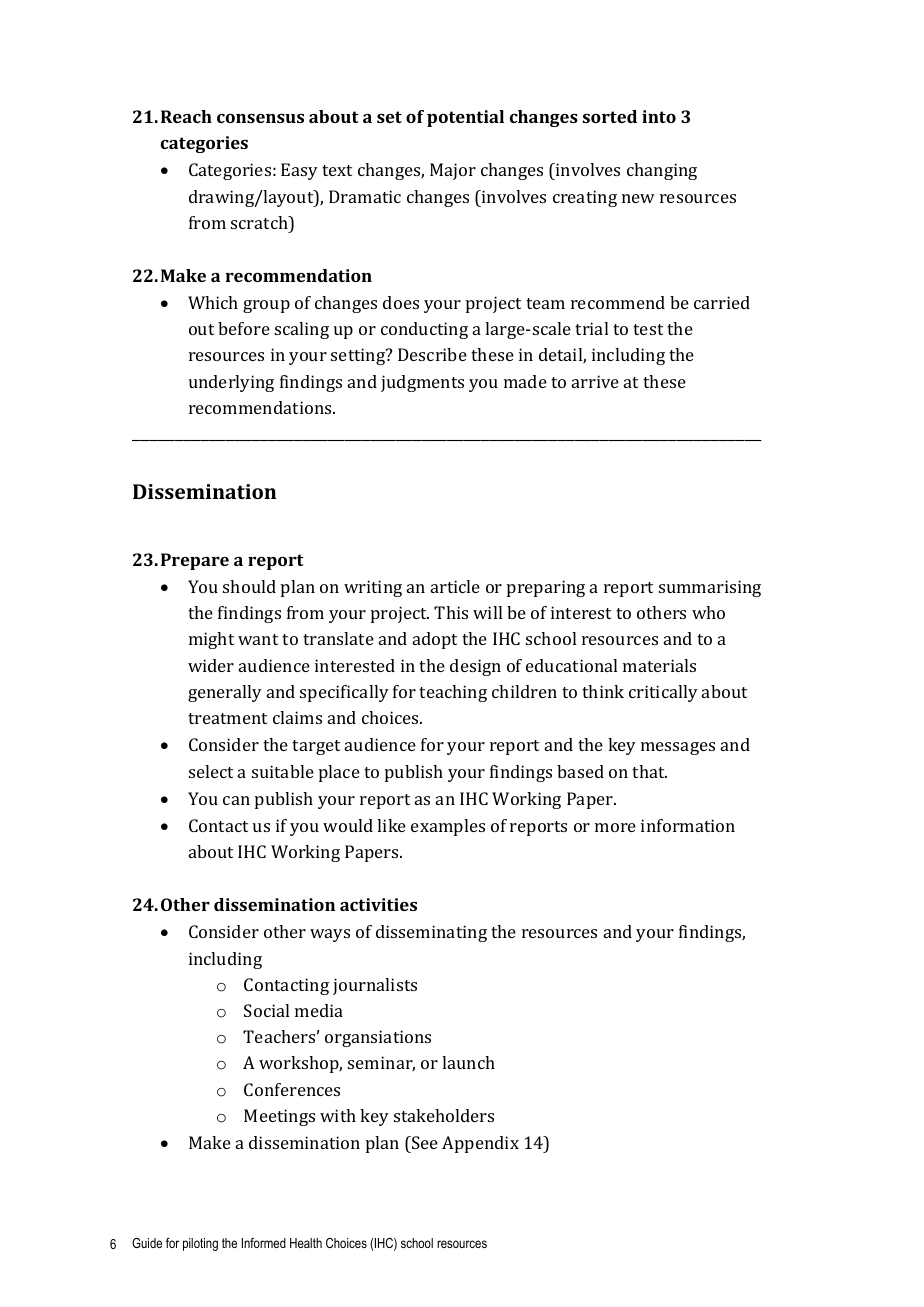 Image resolution: width=924 pixels, height=1307 pixels. What do you see at coordinates (659, 665) in the screenshot?
I see `materials` at bounding box center [659, 665].
